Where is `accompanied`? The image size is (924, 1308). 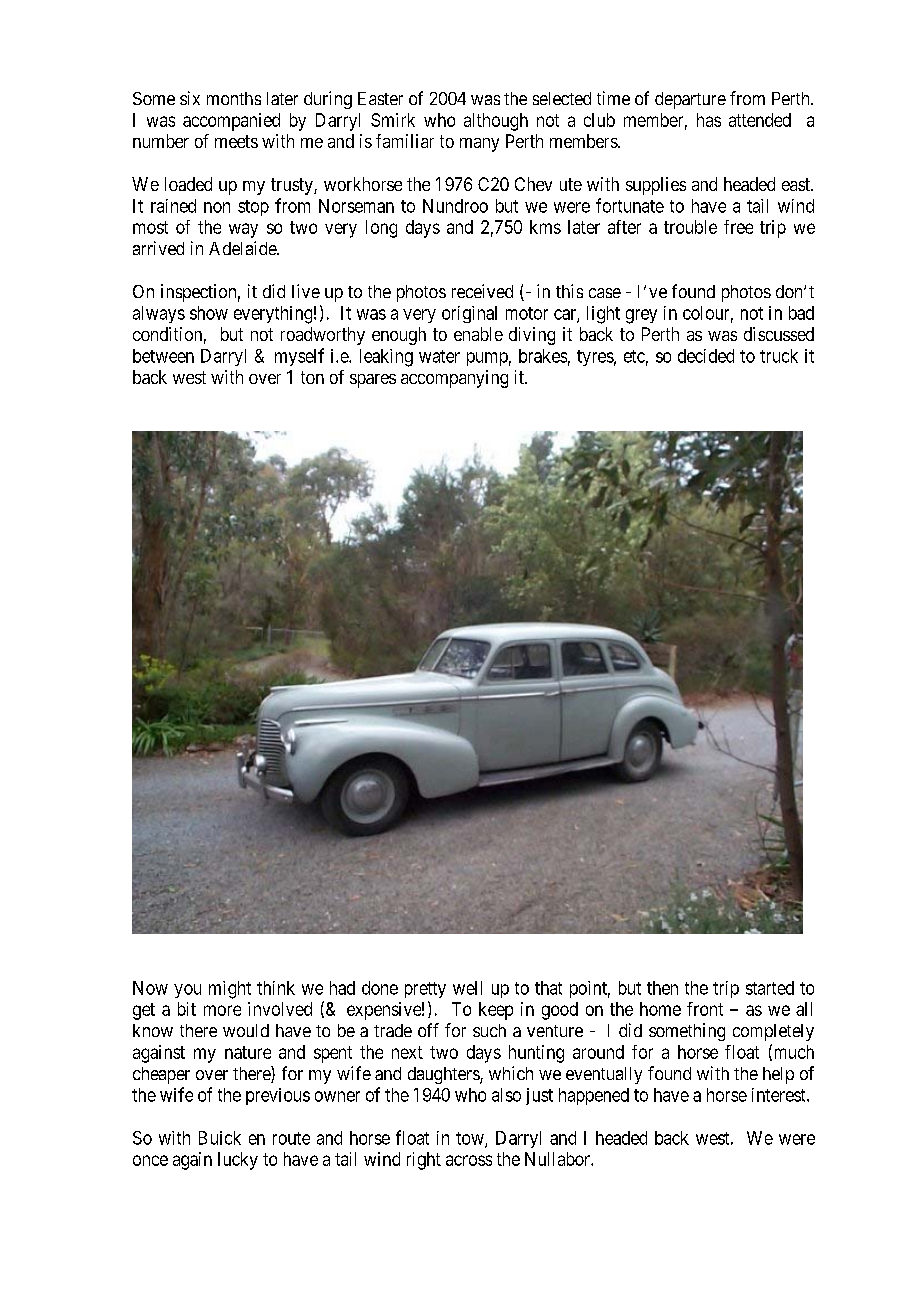 accompanied is located at coordinates (231, 122).
